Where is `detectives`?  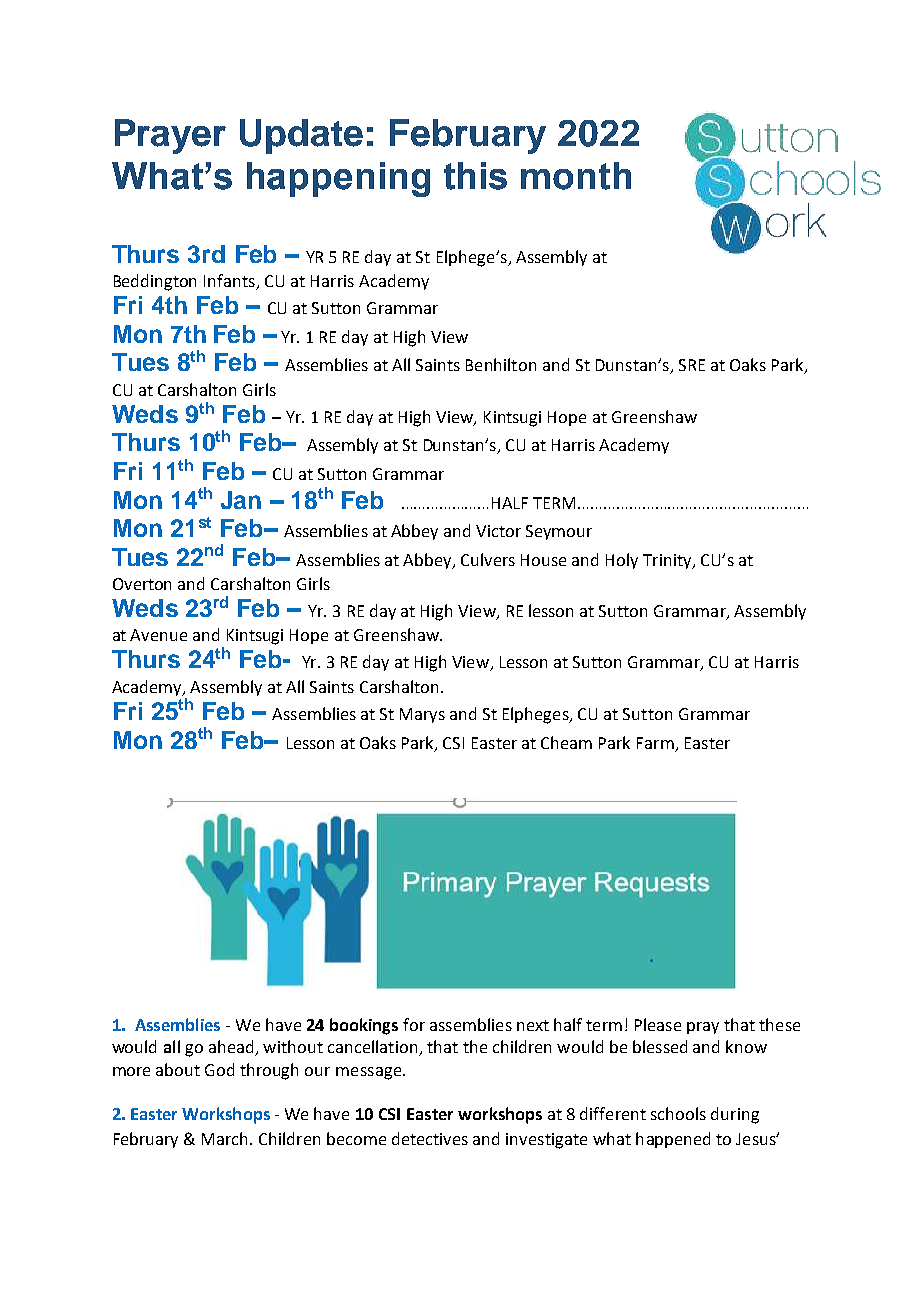
detectives is located at coordinates (430, 1138).
